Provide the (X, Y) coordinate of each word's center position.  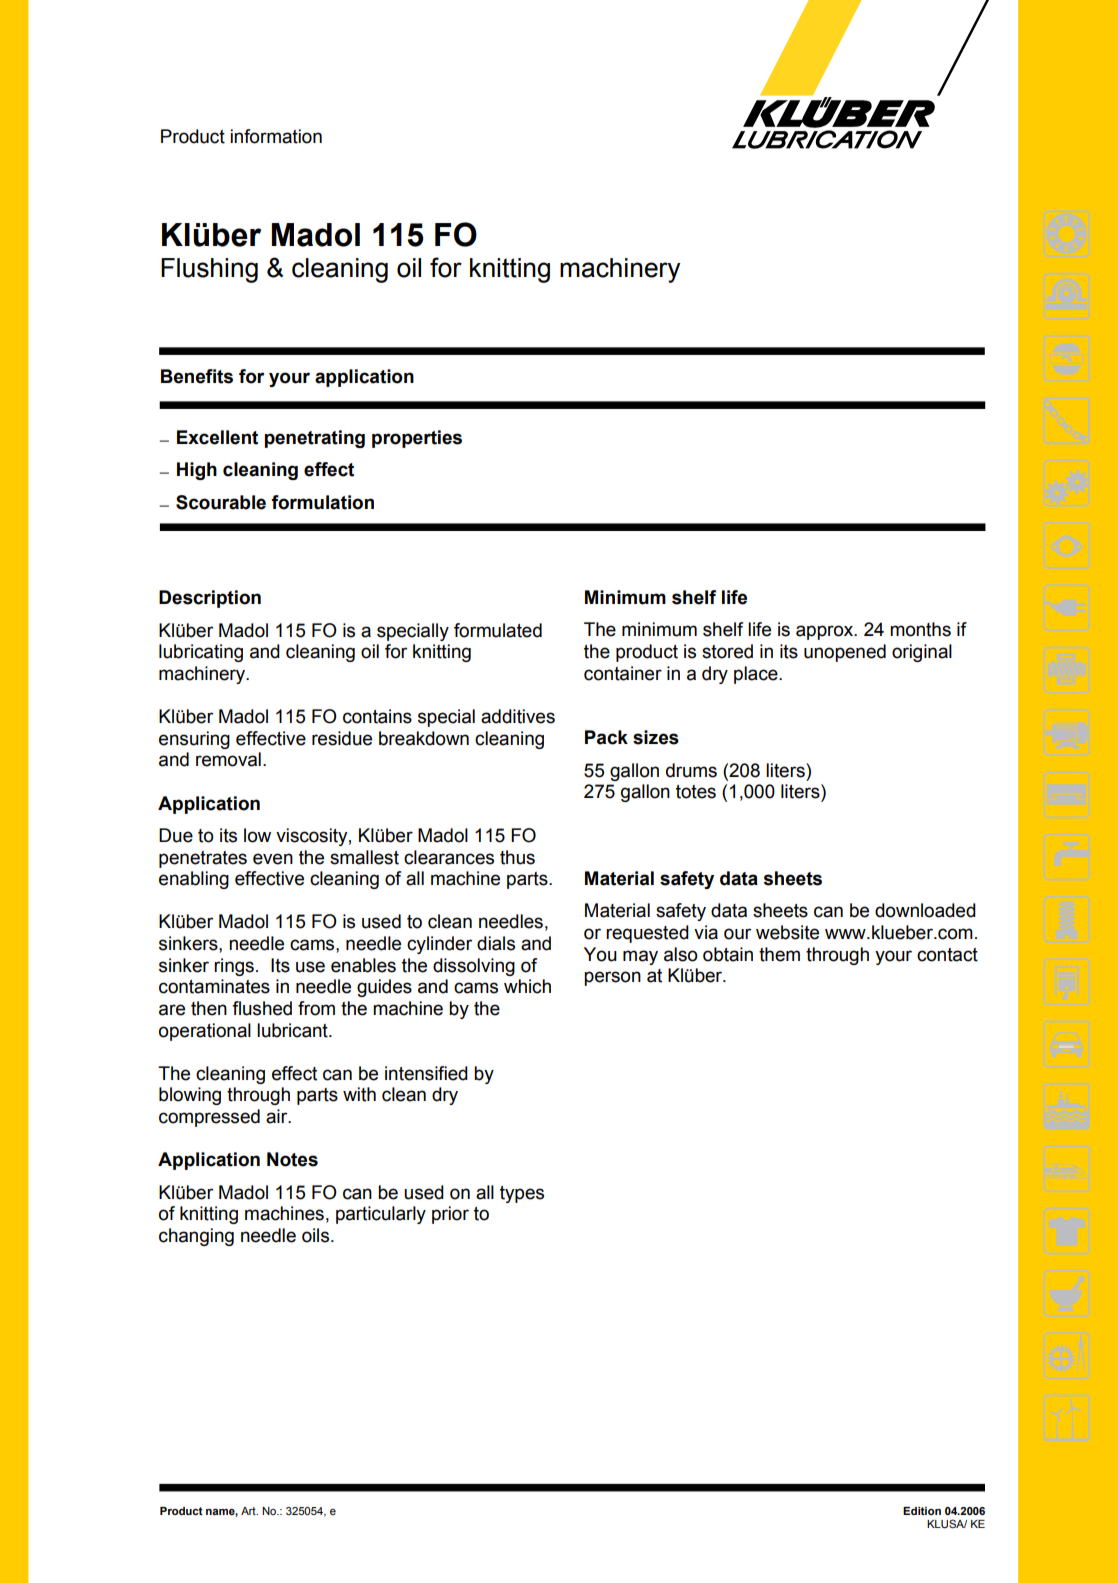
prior (450, 1215)
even (273, 859)
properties (417, 439)
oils (317, 1235)
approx (826, 632)
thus (517, 857)
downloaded (925, 910)
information (276, 136)
